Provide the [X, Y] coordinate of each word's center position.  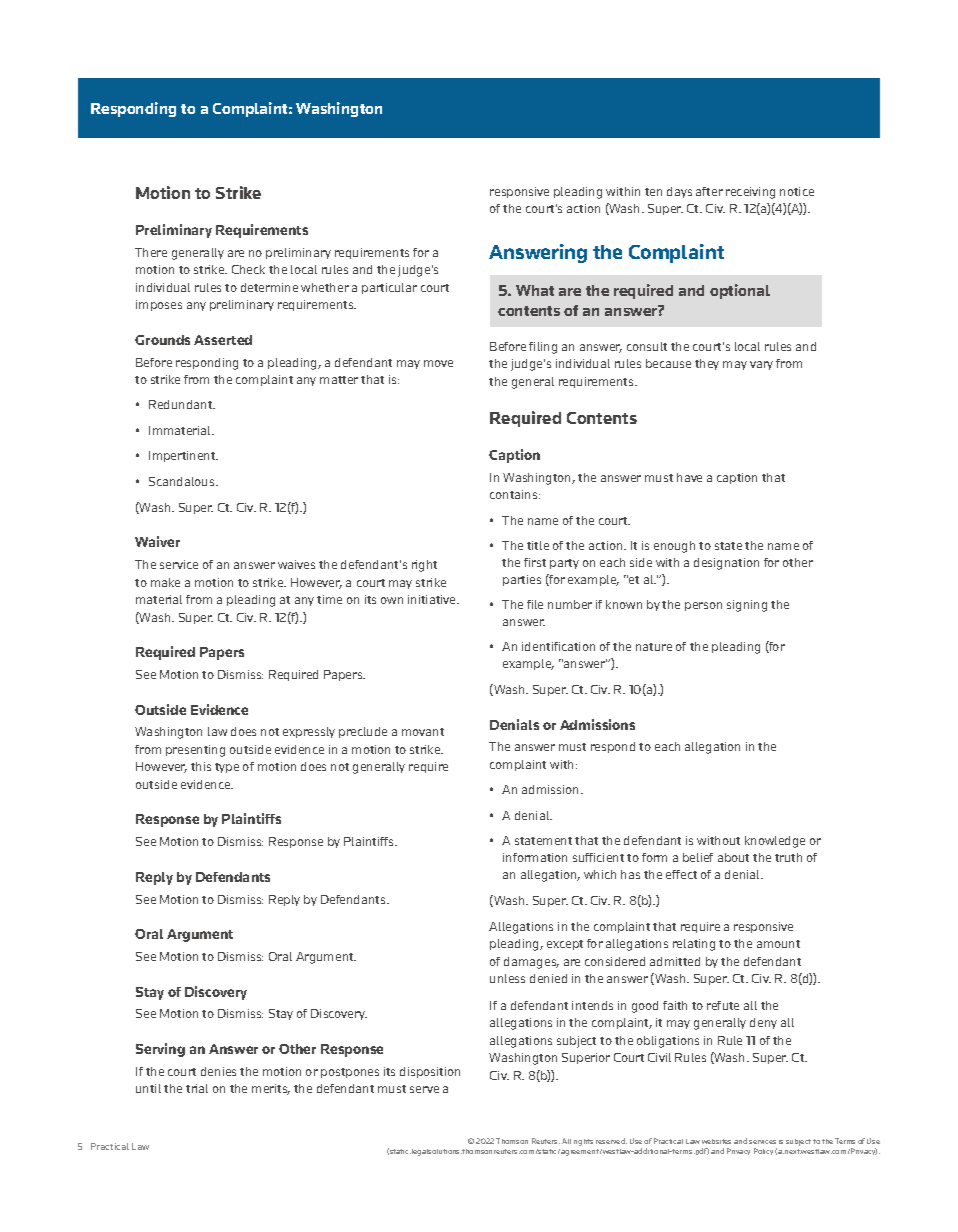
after [709, 191]
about [733, 857]
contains [515, 494]
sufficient [598, 857]
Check [248, 269]
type [227, 768]
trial [197, 1088]
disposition [430, 1072]
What [535, 290]
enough [674, 547]
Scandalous [183, 481]
